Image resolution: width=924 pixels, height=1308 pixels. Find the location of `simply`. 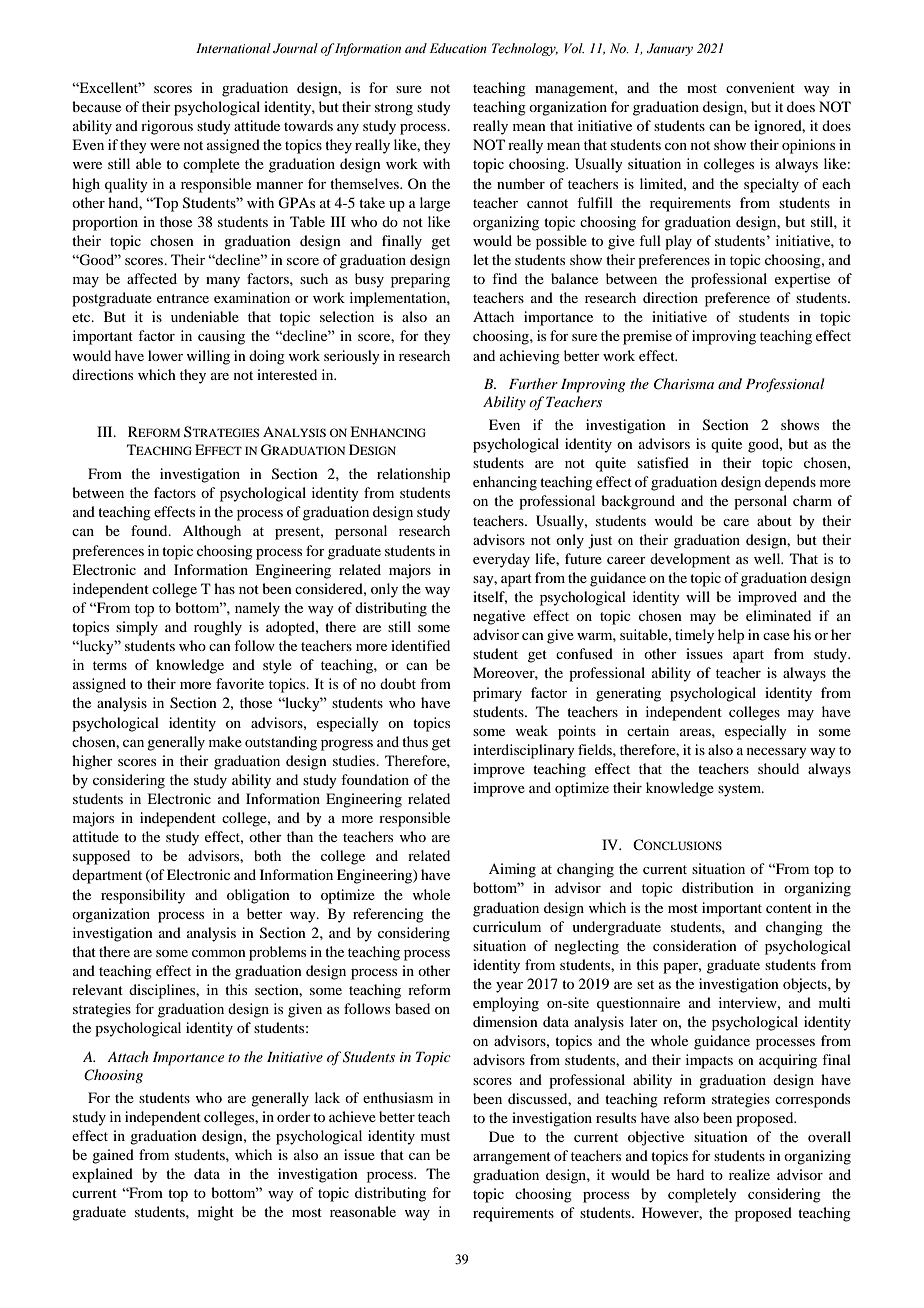

simply is located at coordinates (137, 628).
